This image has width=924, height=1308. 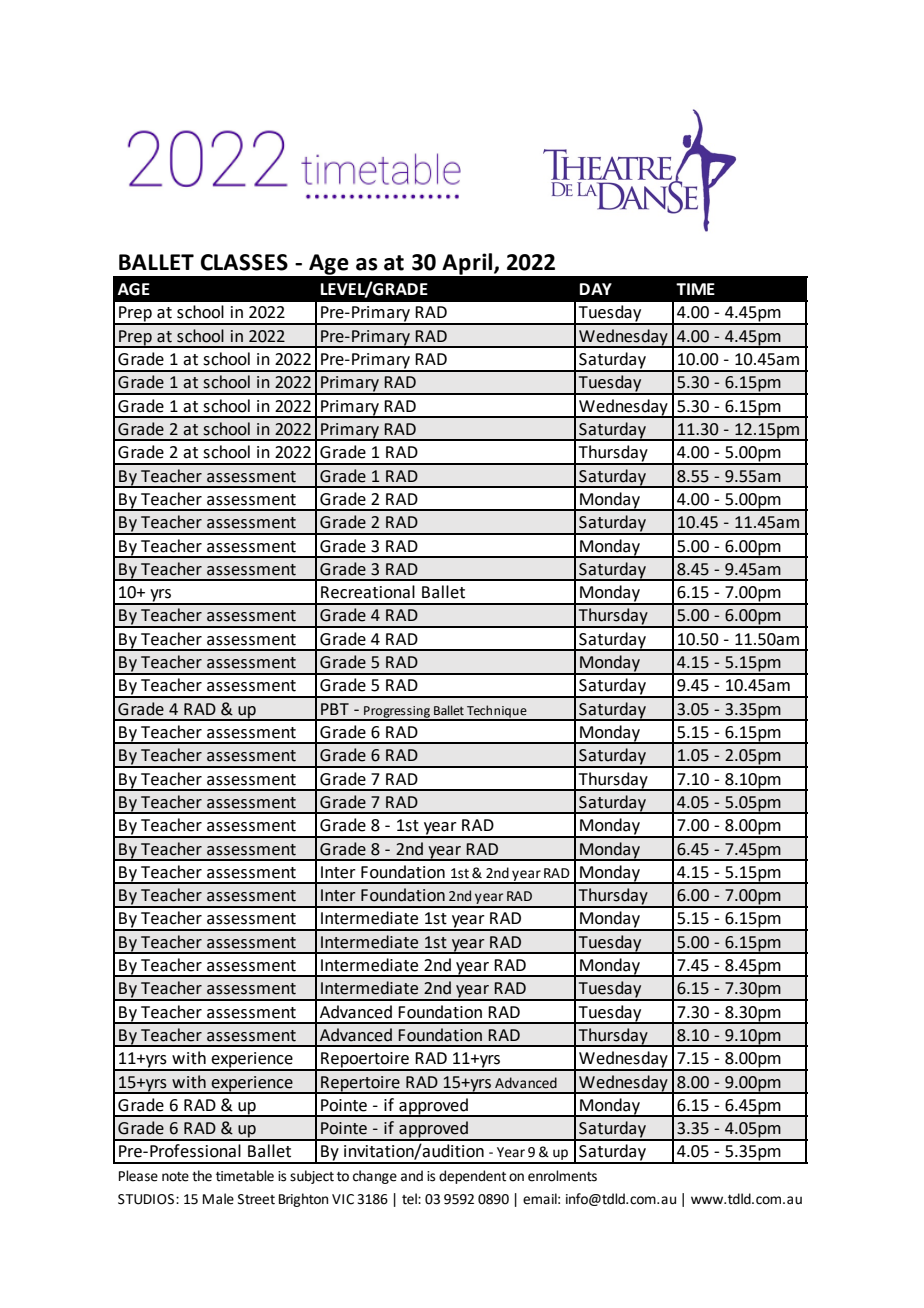 I want to click on Please, so click(x=138, y=1176).
